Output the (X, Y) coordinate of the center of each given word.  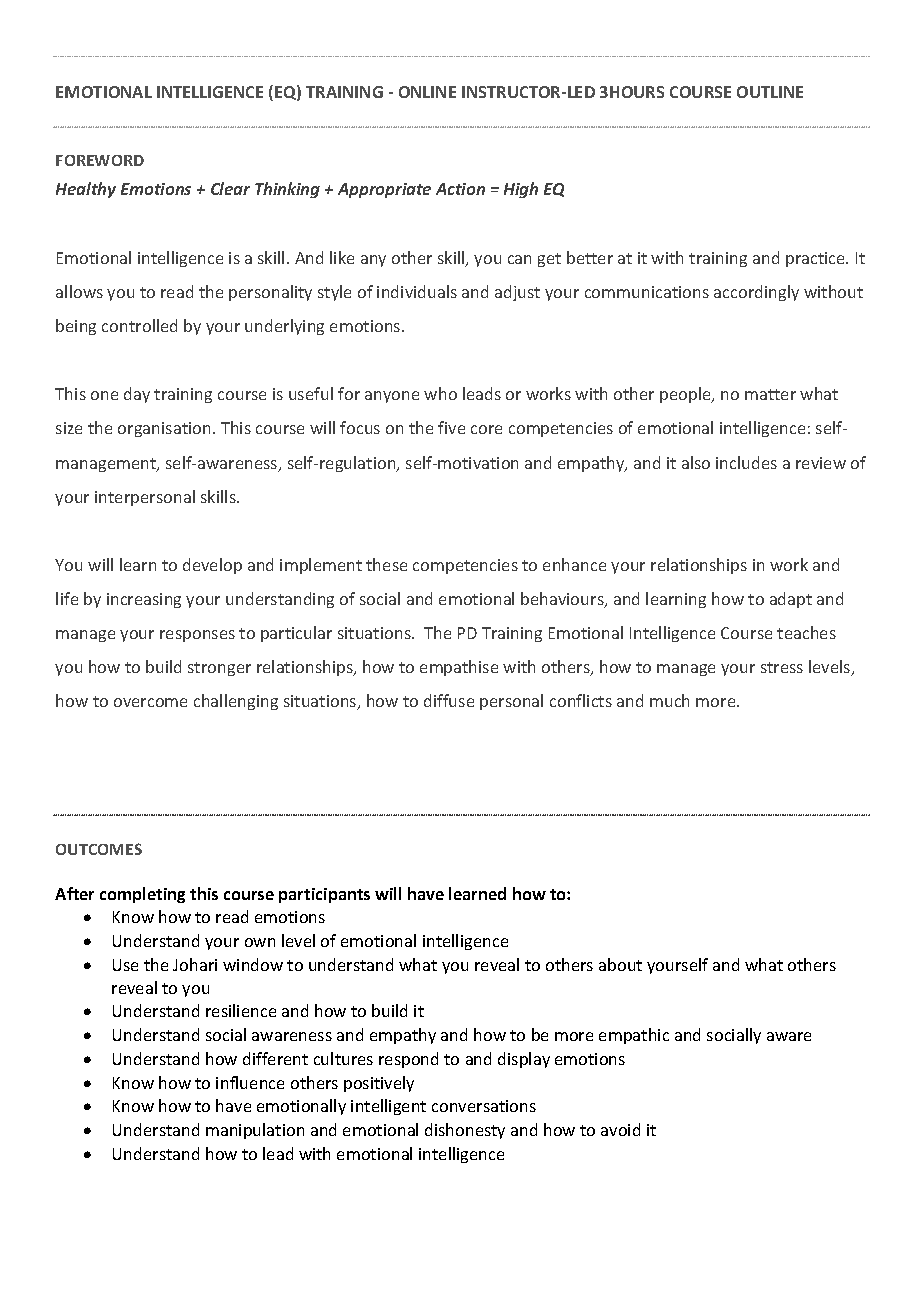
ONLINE (427, 92)
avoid (620, 1129)
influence (250, 1082)
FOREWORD (100, 160)
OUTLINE (770, 92)
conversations (484, 1106)
